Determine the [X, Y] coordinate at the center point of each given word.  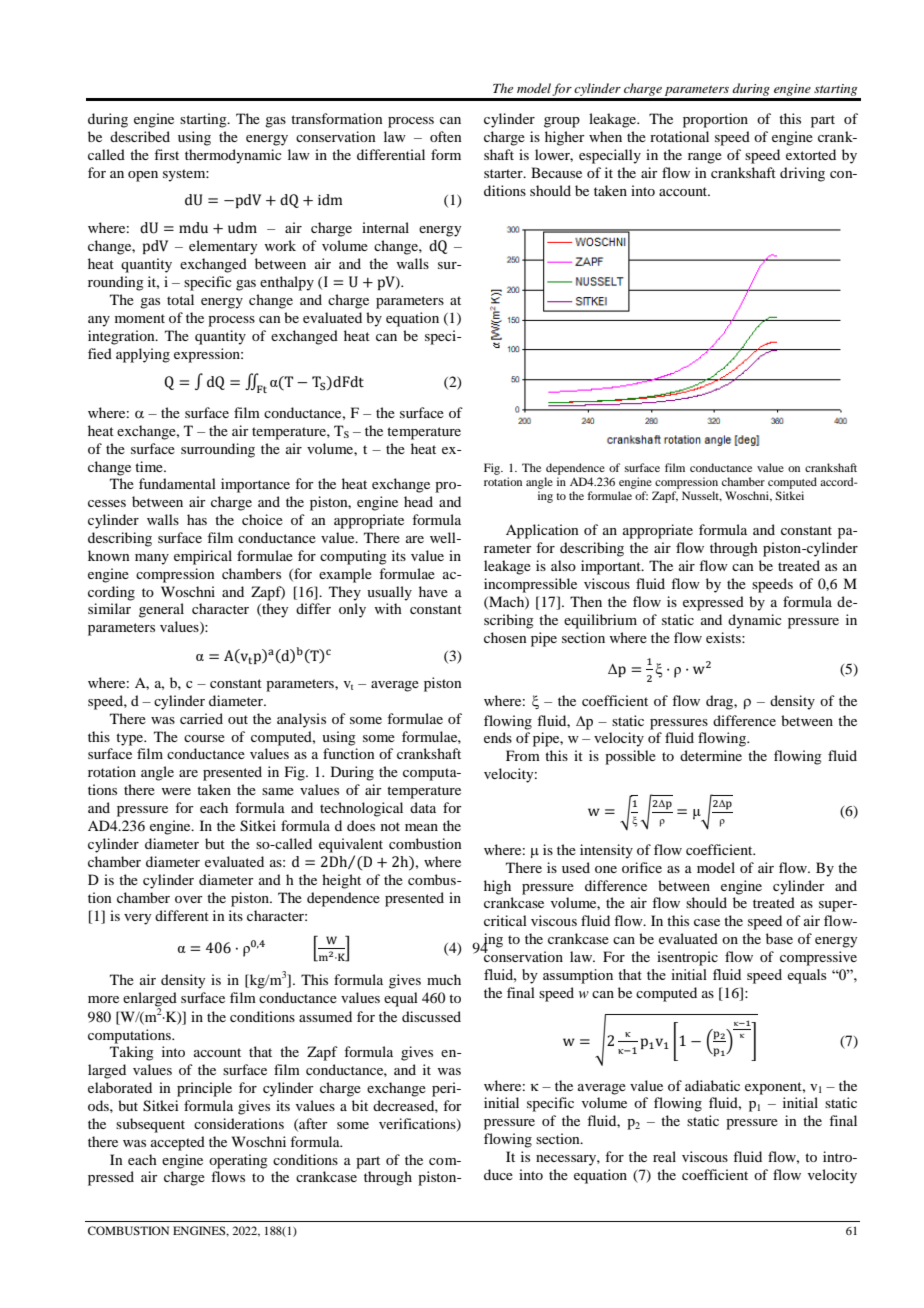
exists [724, 637]
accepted [178, 1143]
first [166, 154]
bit [360, 1105]
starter [504, 173]
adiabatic [712, 1085]
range [705, 158]
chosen [505, 637]
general [161, 610]
